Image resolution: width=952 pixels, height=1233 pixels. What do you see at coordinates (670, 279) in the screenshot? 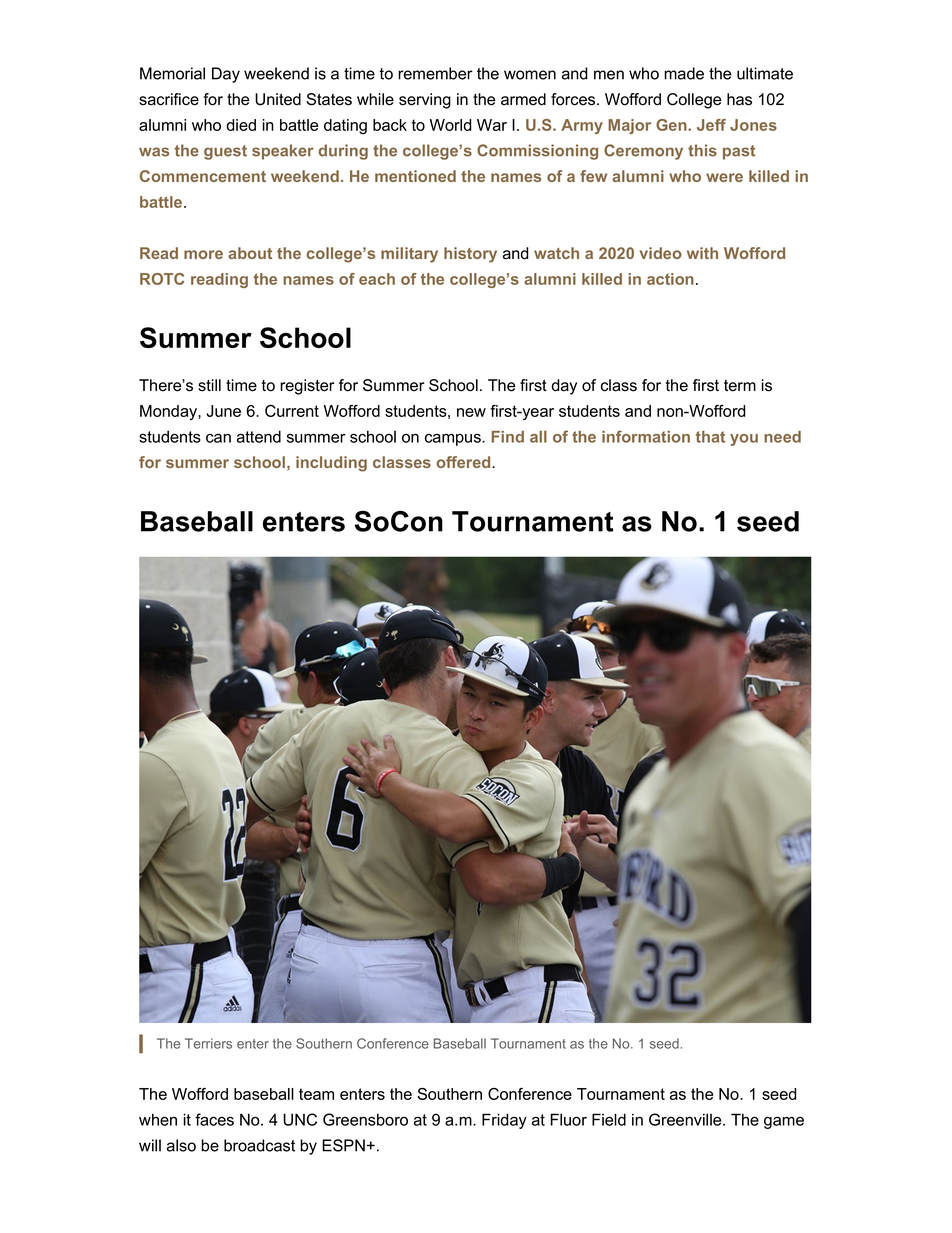
I see `action` at bounding box center [670, 279].
